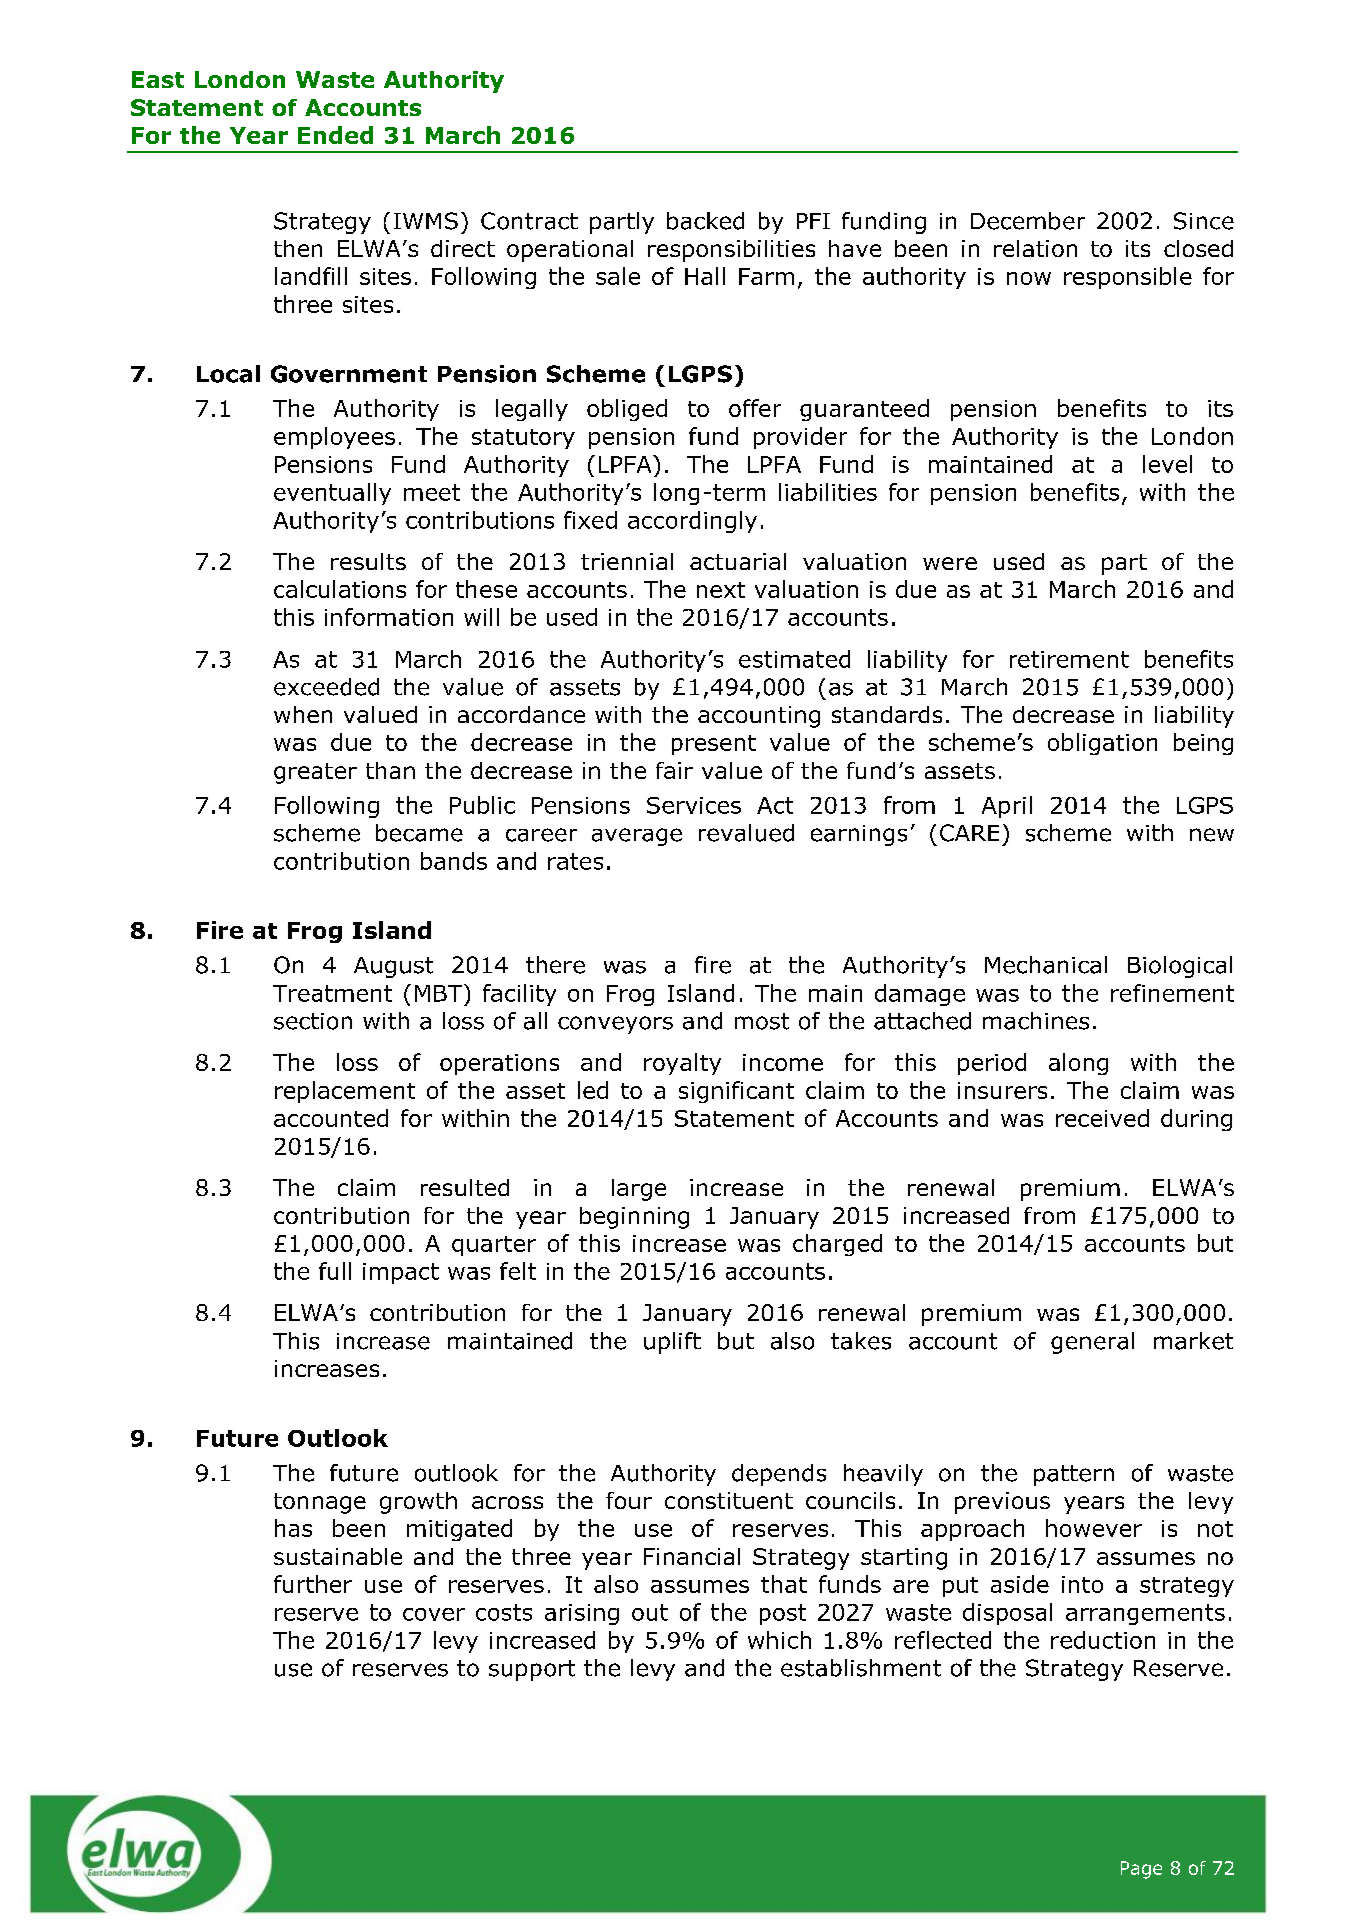  What do you see at coordinates (313, 1584) in the image?
I see `further` at bounding box center [313, 1584].
